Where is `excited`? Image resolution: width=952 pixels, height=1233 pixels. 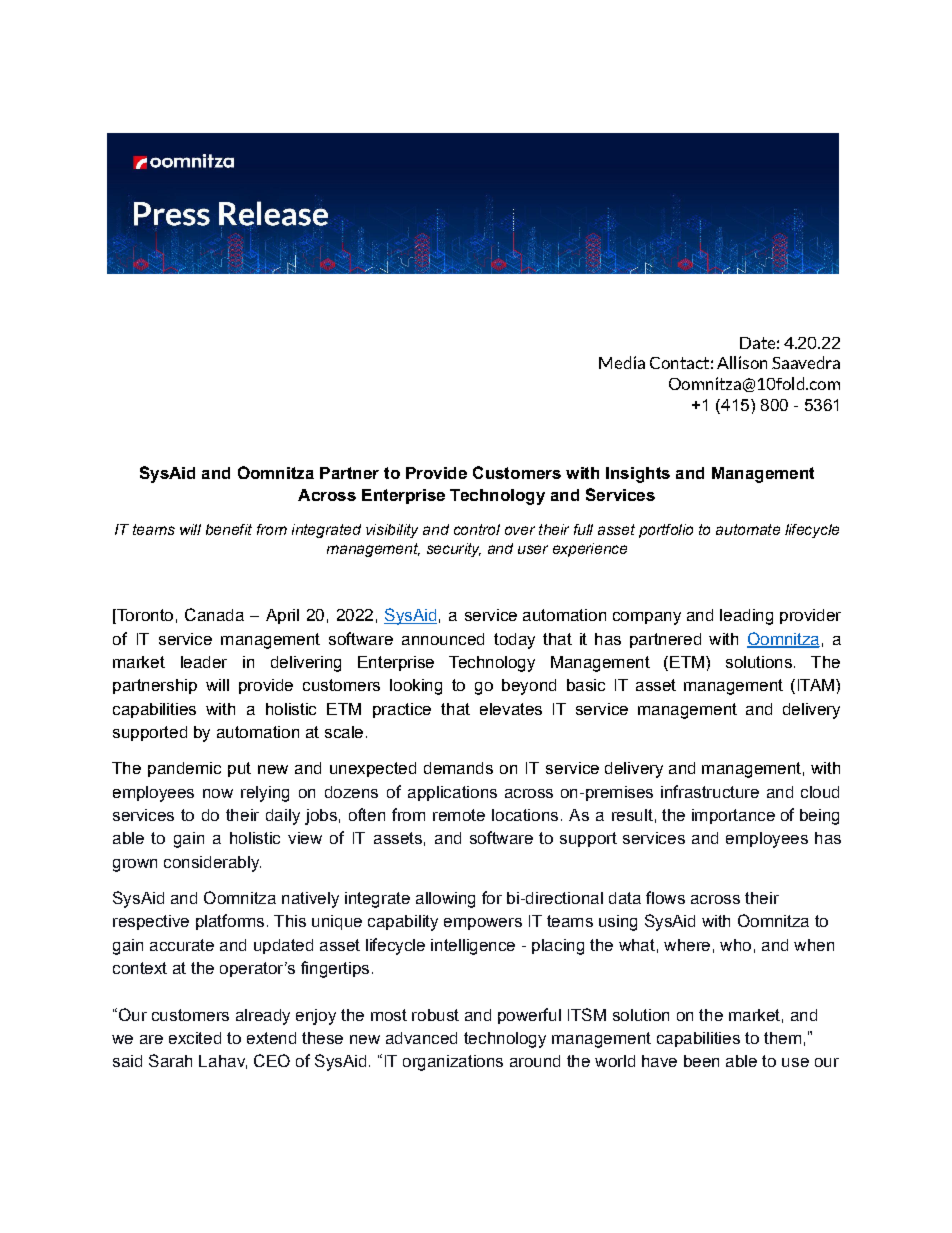
excited is located at coordinates (195, 1038).
